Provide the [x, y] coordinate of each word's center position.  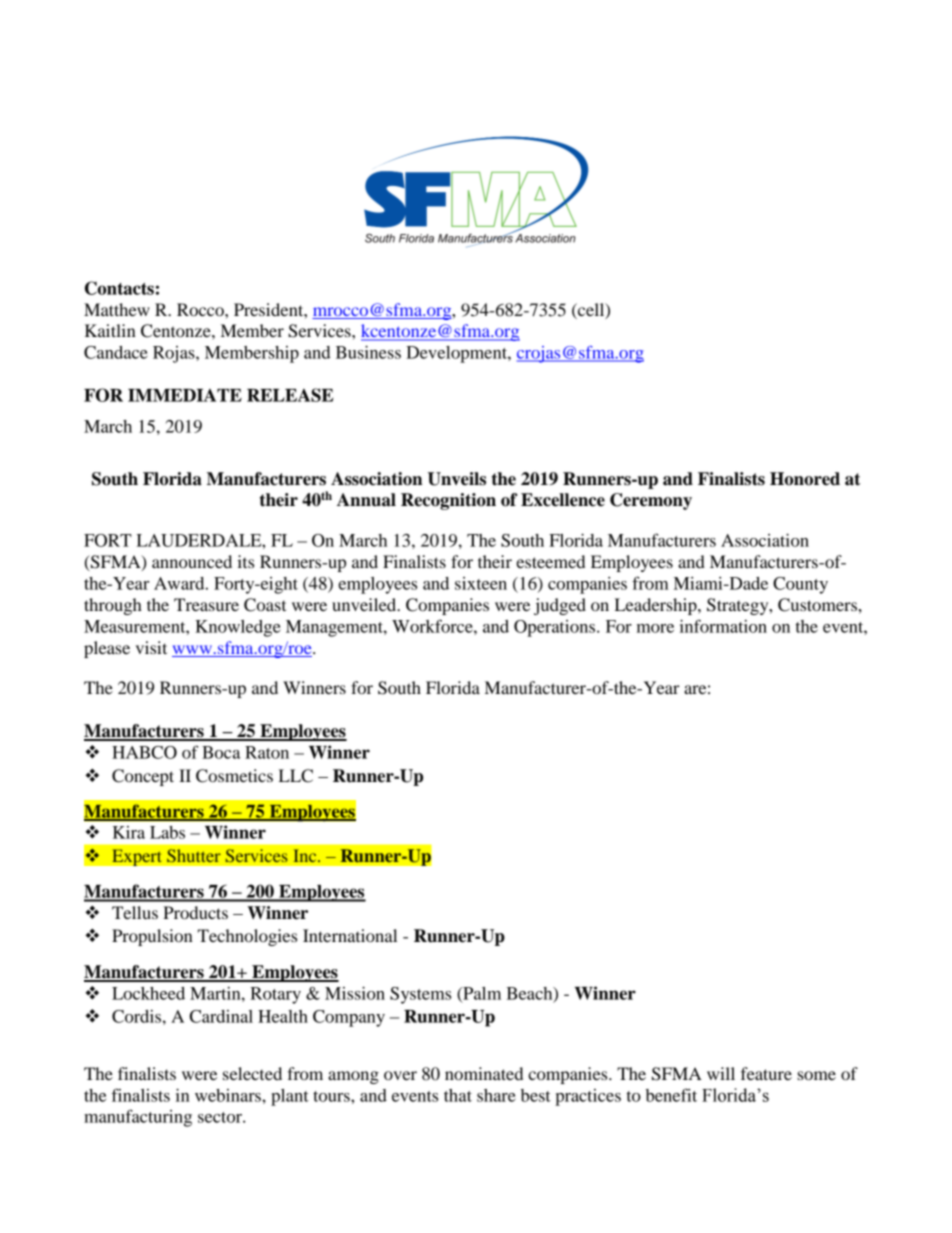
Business [368, 352]
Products [195, 912]
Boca [221, 752]
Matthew [117, 309]
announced [192, 561]
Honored [805, 479]
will [721, 1073]
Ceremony [651, 501]
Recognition [448, 501]
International [350, 935]
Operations [556, 628]
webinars [229, 1095]
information [723, 626]
